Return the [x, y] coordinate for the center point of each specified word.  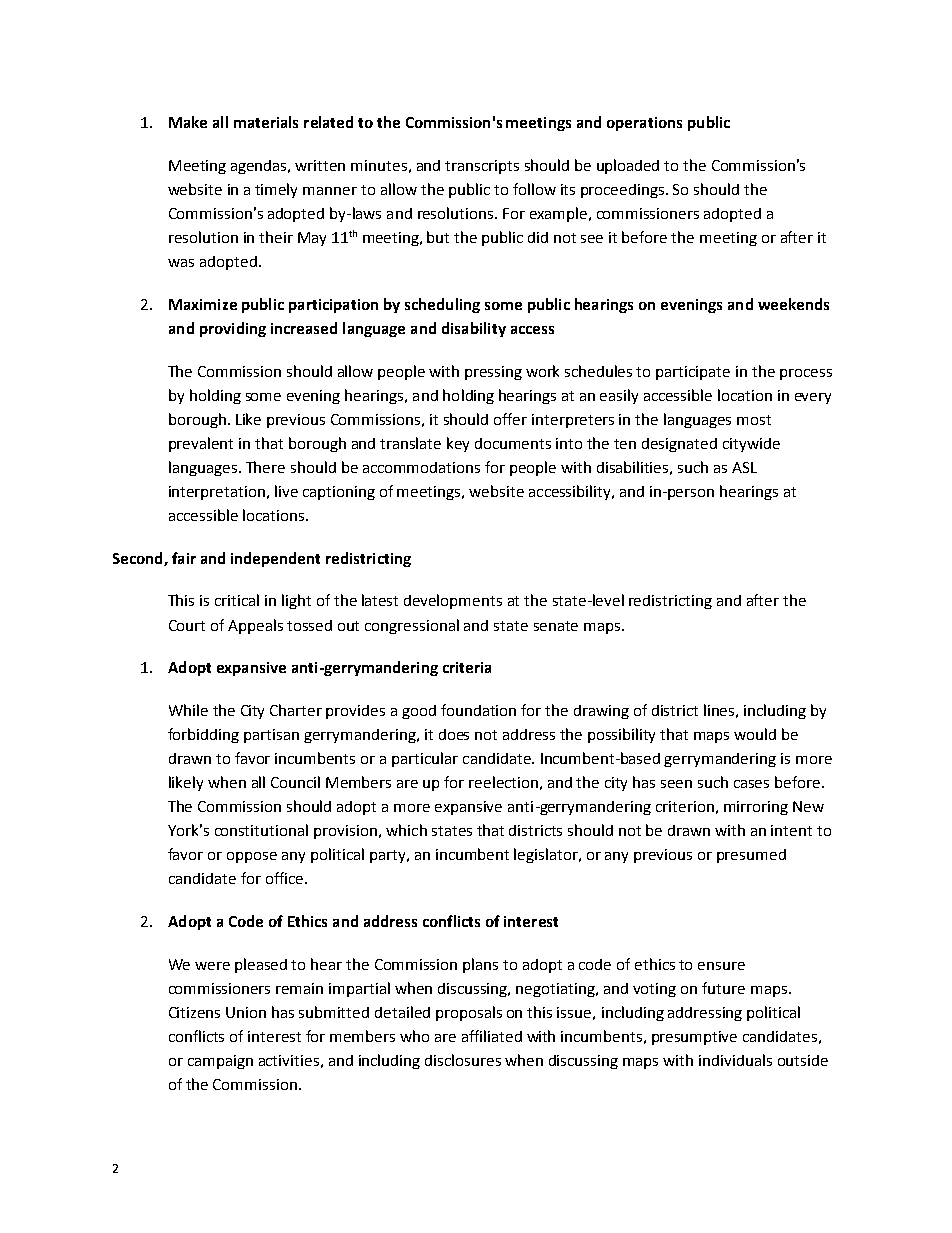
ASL [744, 467]
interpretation [218, 493]
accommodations [421, 467]
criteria [467, 667]
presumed [751, 856]
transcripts [482, 167]
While [188, 710]
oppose [252, 857]
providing [233, 329]
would [755, 734]
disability [474, 329]
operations [644, 124]
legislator [547, 855]
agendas [260, 167]
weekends [793, 304]
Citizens [194, 1012]
